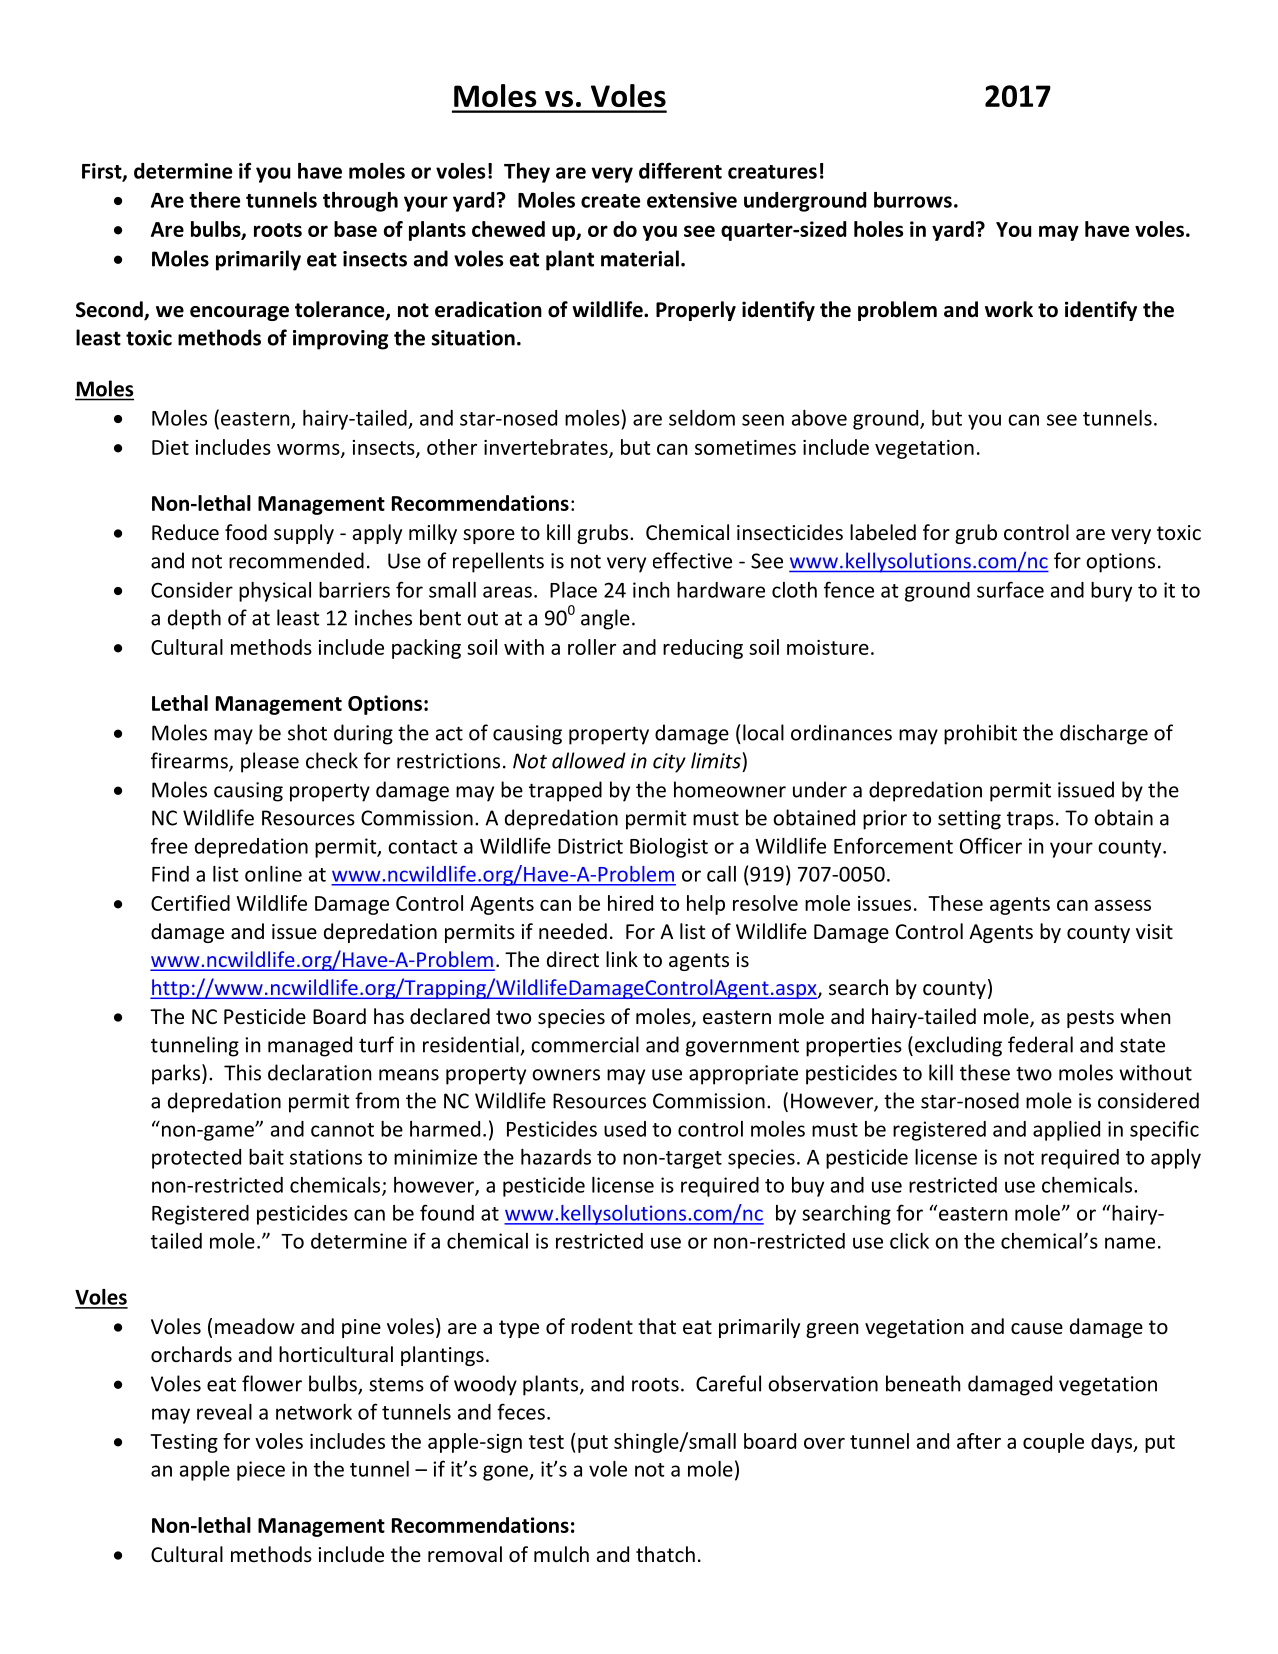 The width and height of the screenshot is (1278, 1654). I want to click on surface, so click(1010, 589).
